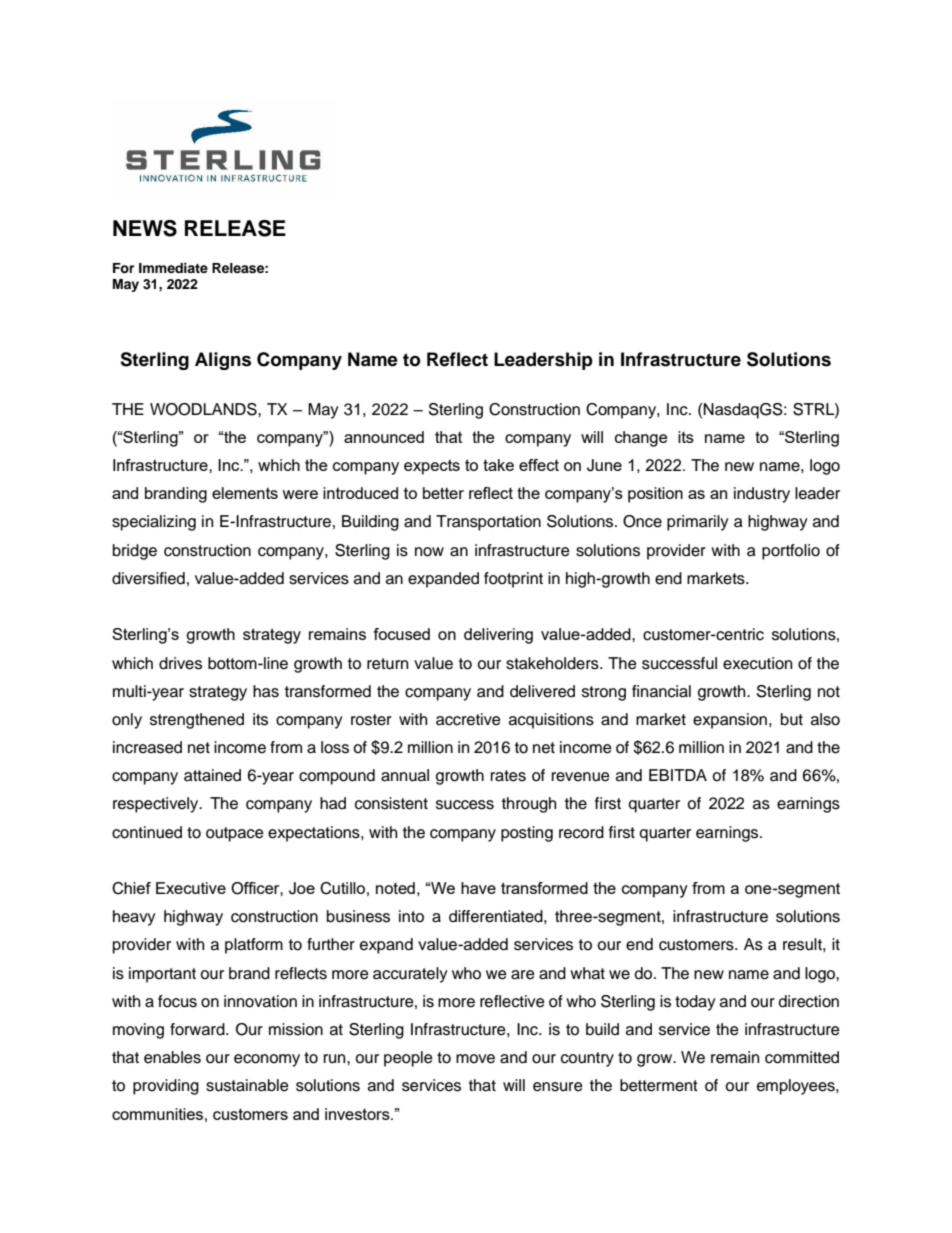  Describe the element at coordinates (173, 268) in the screenshot. I see `Immediate` at that location.
